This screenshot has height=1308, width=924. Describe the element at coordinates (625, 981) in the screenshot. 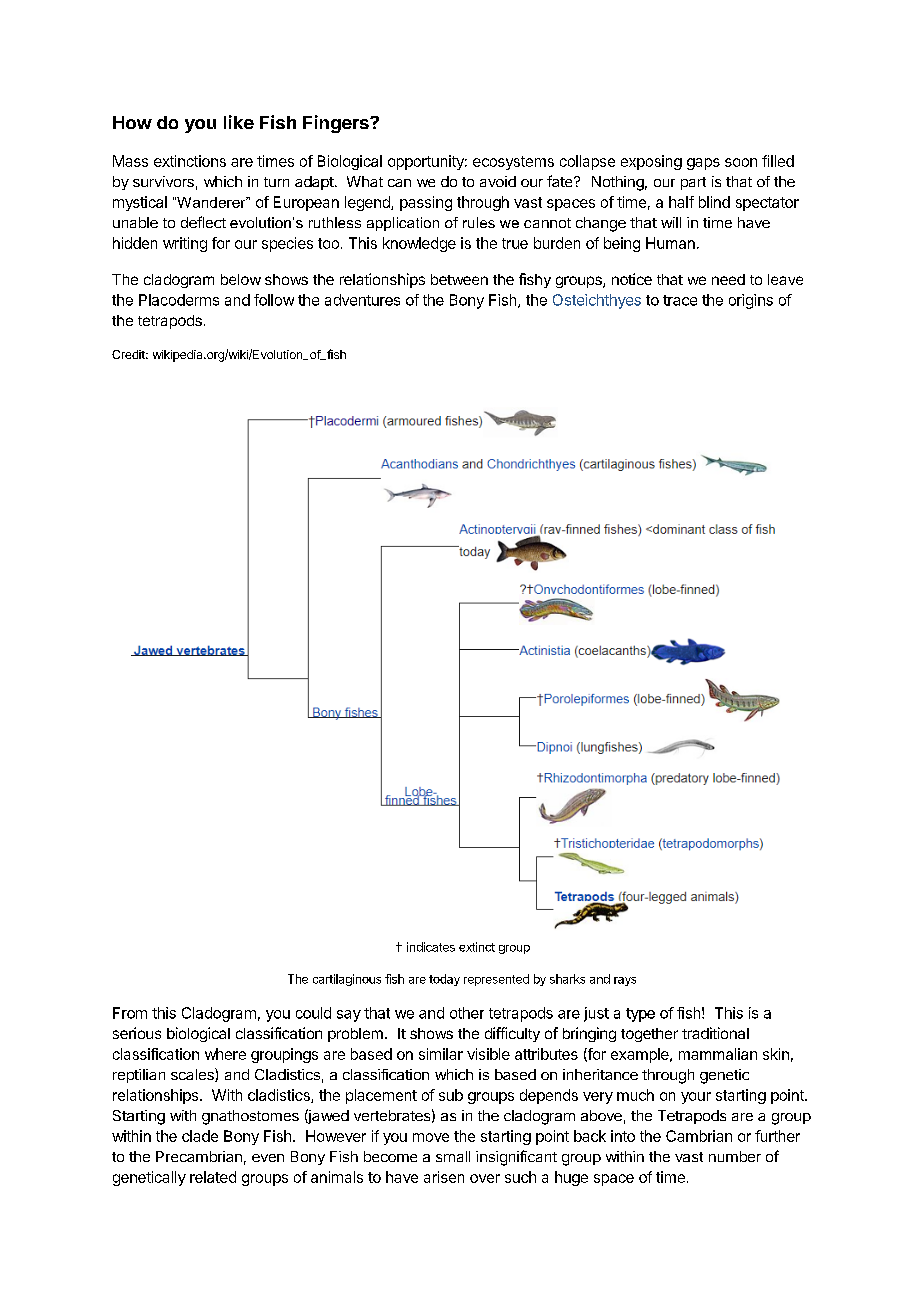

I see `rays` at that location.
